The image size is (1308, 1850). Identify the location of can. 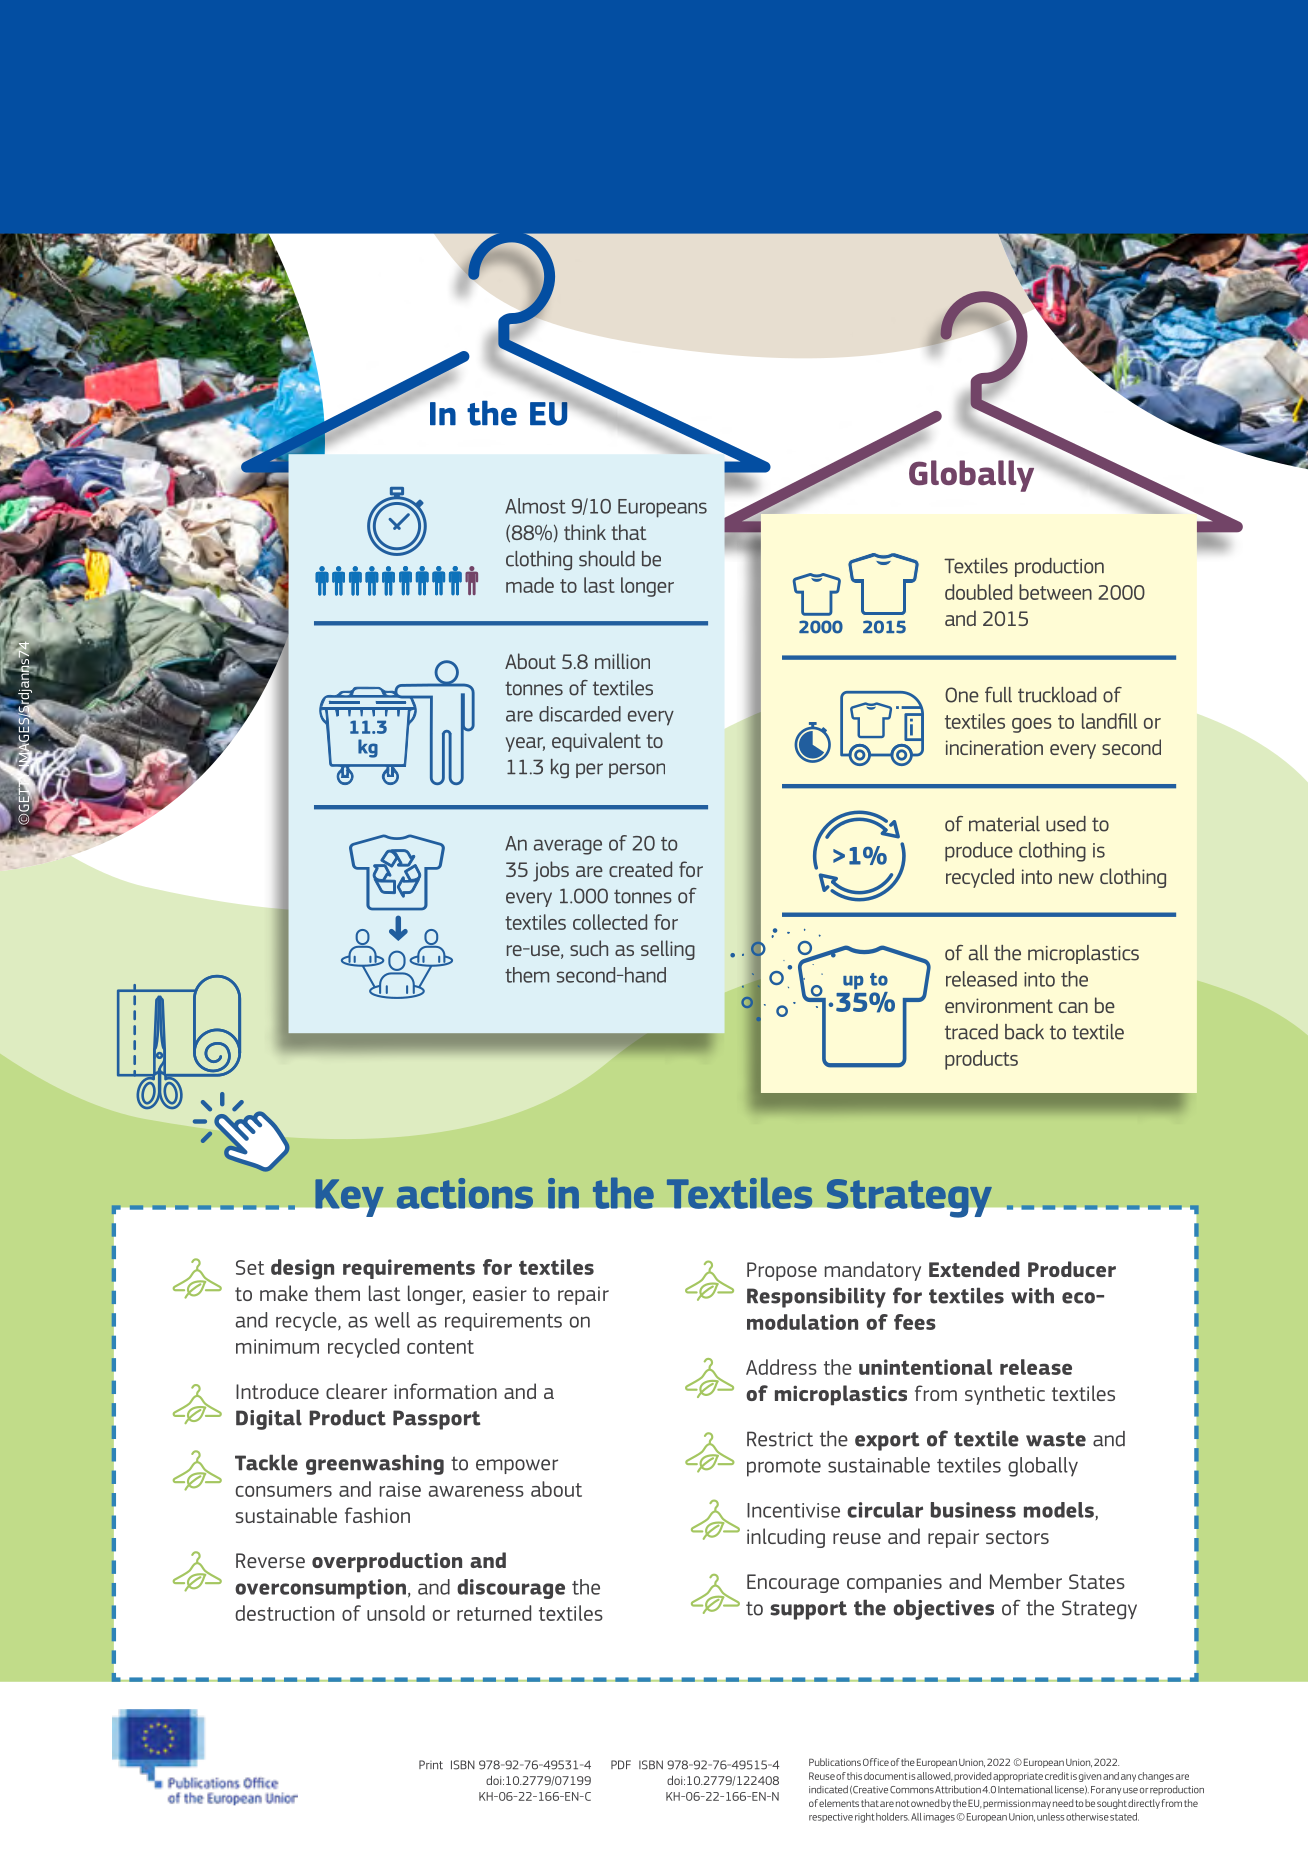
(1073, 1007).
